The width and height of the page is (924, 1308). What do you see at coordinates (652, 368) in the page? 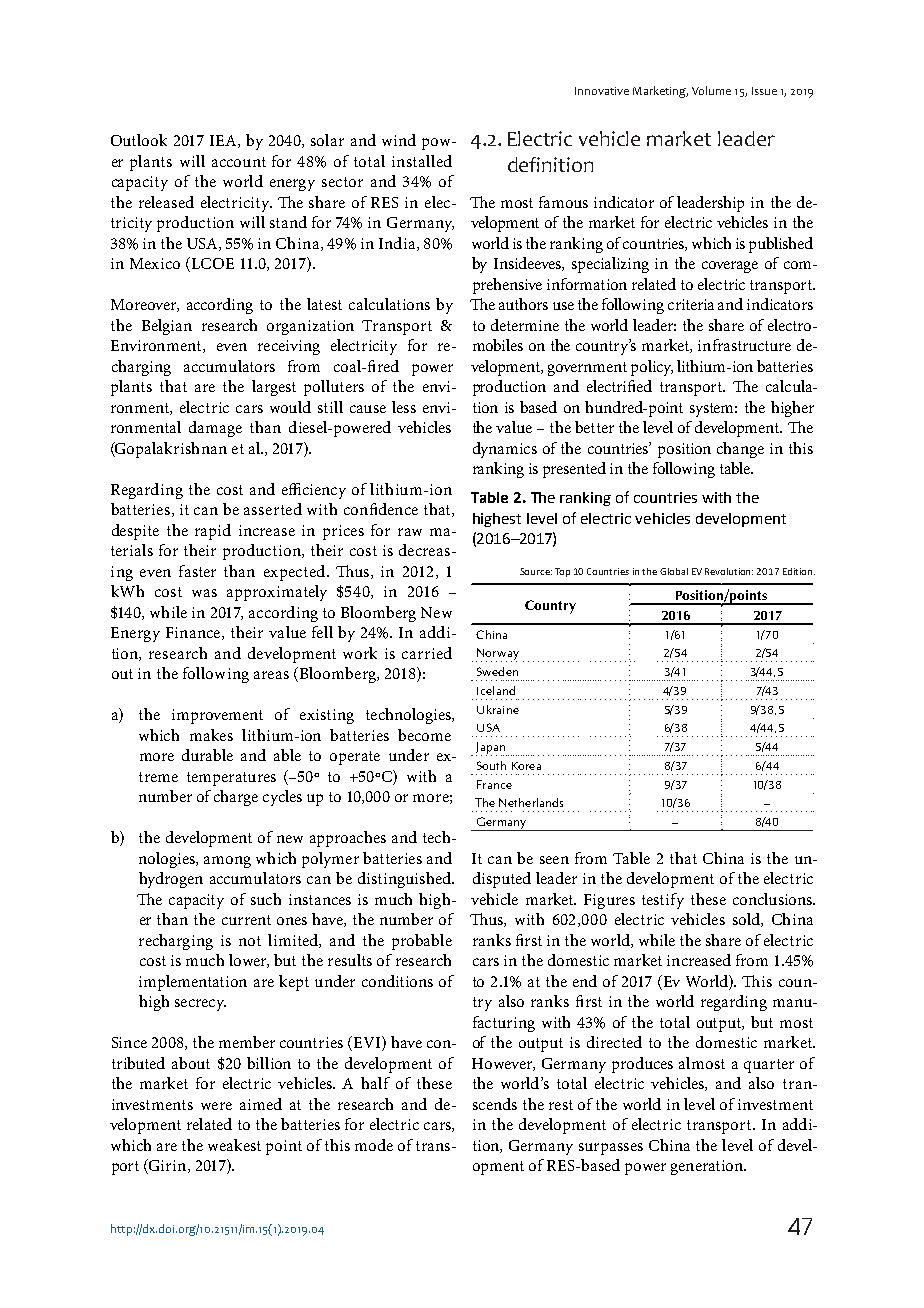
I see `policy` at bounding box center [652, 368].
